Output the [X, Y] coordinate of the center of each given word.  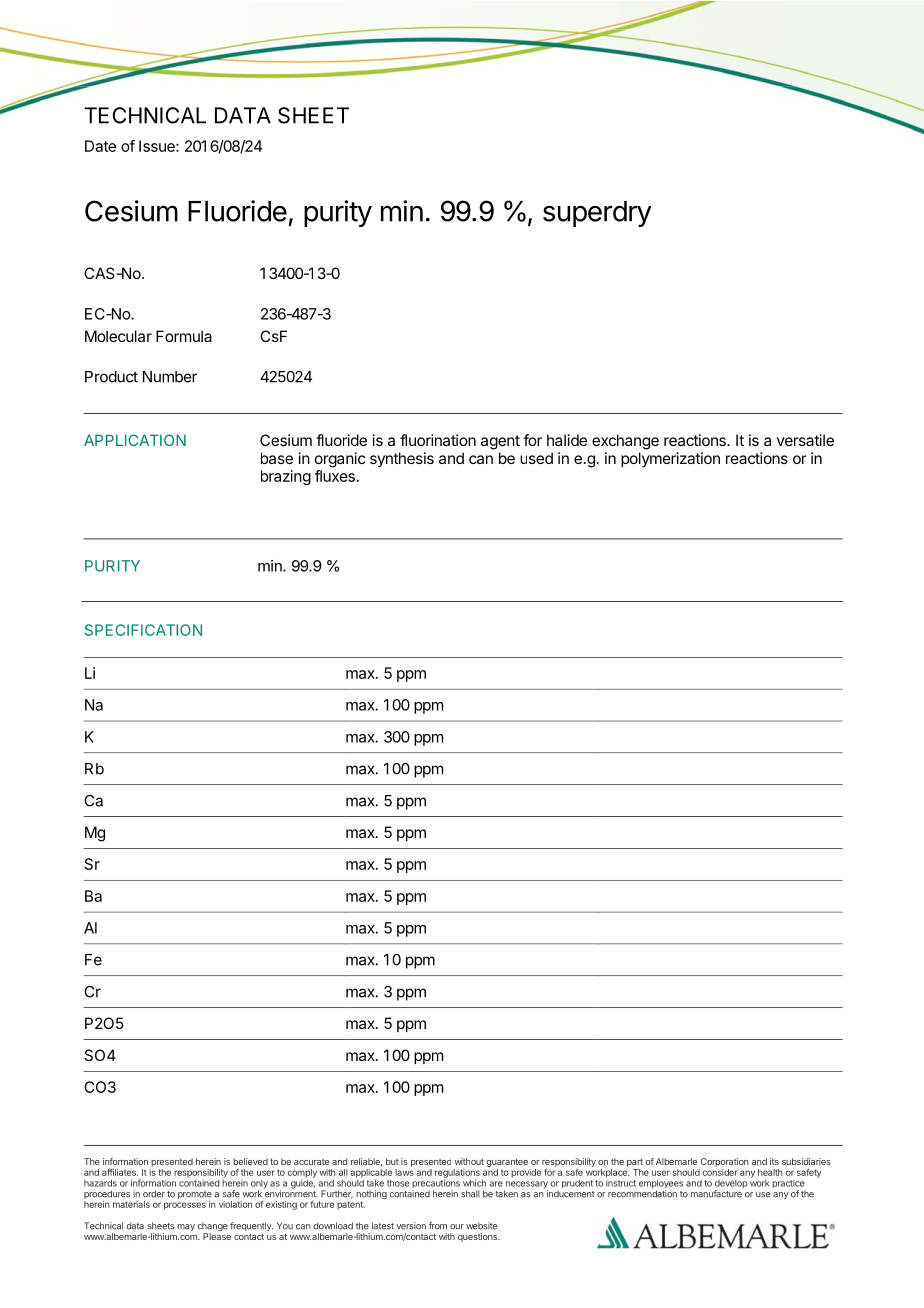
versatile [805, 440]
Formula [184, 336]
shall [470, 1194]
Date [100, 146]
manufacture [716, 1194]
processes [185, 1206]
